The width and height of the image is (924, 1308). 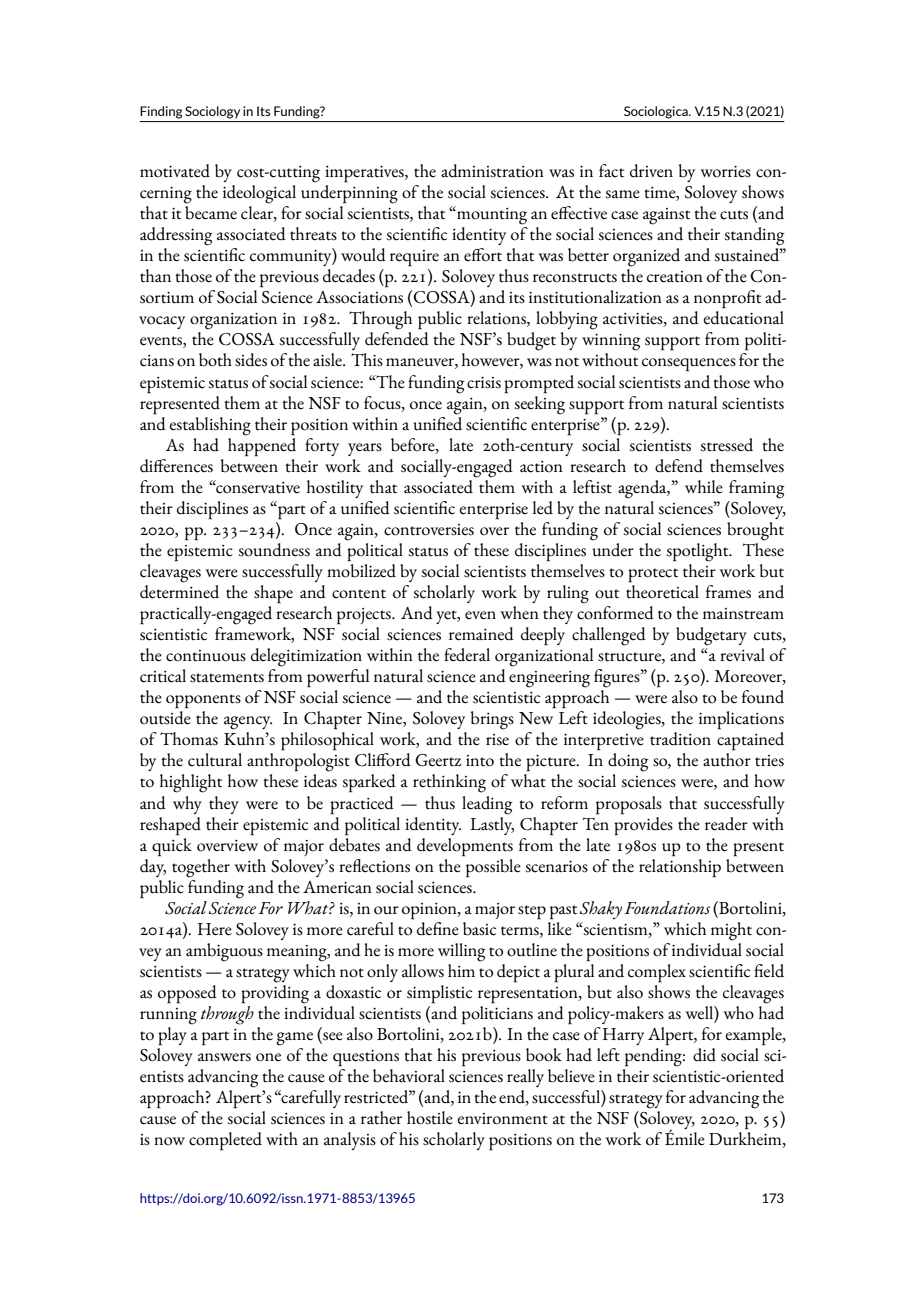 I want to click on rethinking, so click(x=449, y=783).
